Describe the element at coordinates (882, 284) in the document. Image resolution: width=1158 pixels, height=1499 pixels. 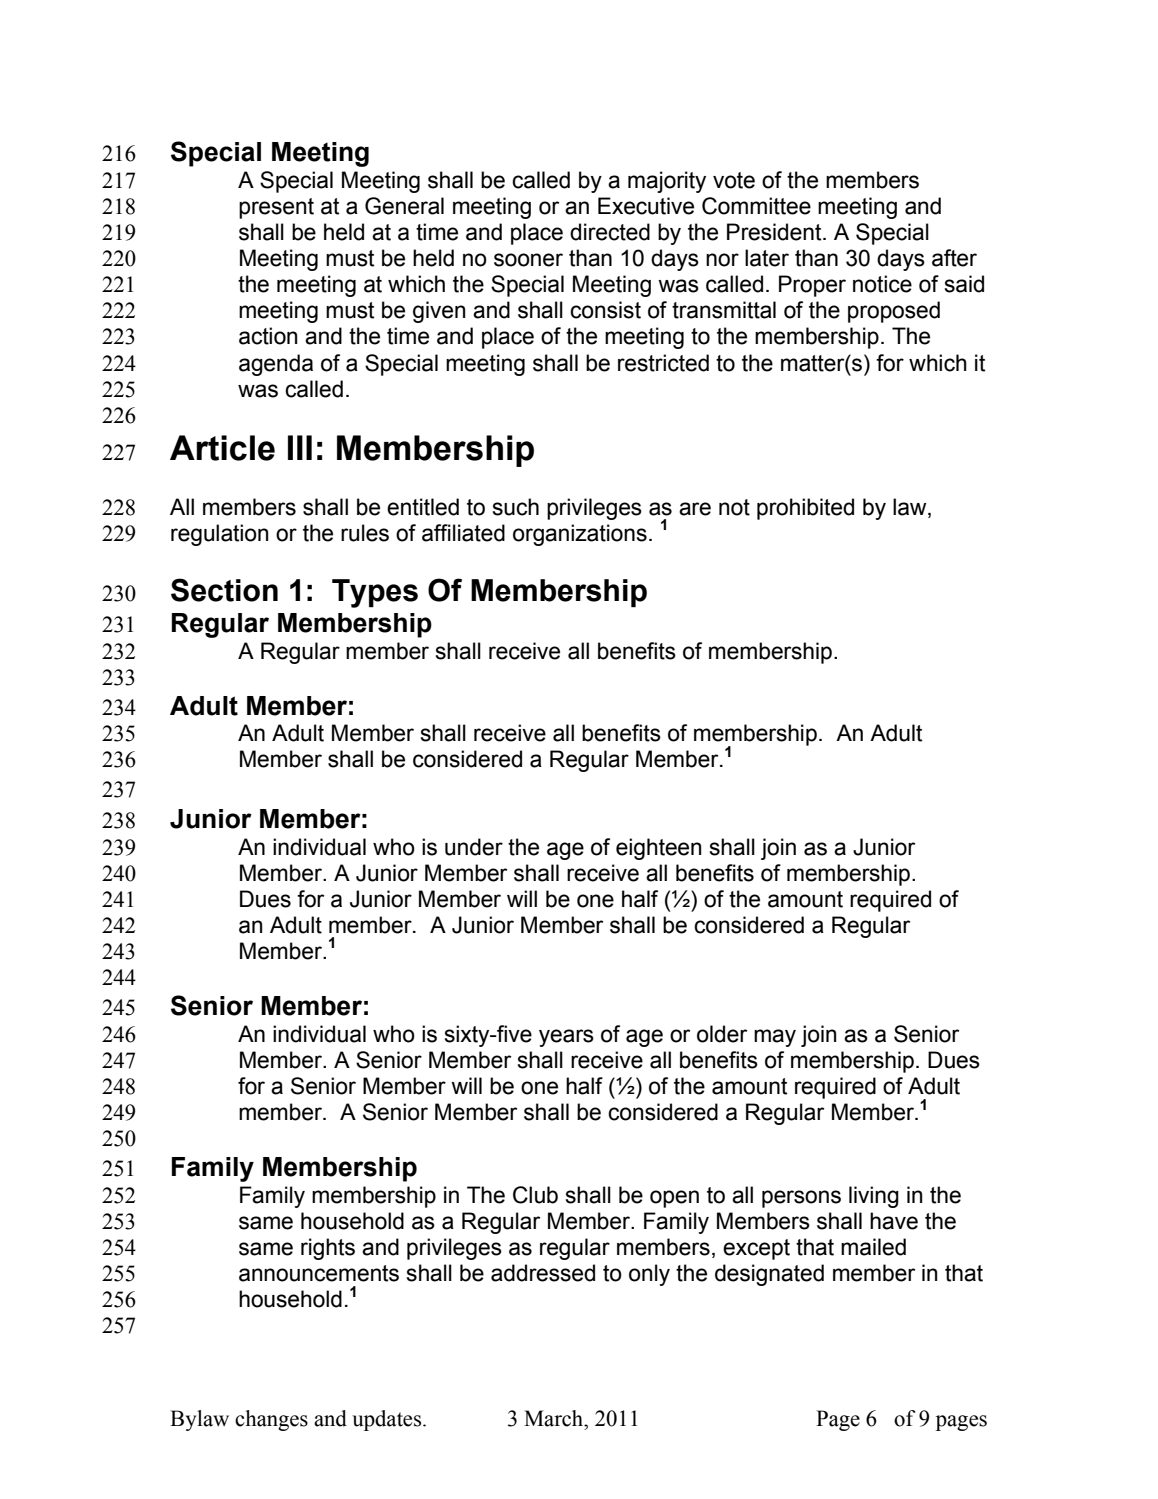
I see `notice` at that location.
